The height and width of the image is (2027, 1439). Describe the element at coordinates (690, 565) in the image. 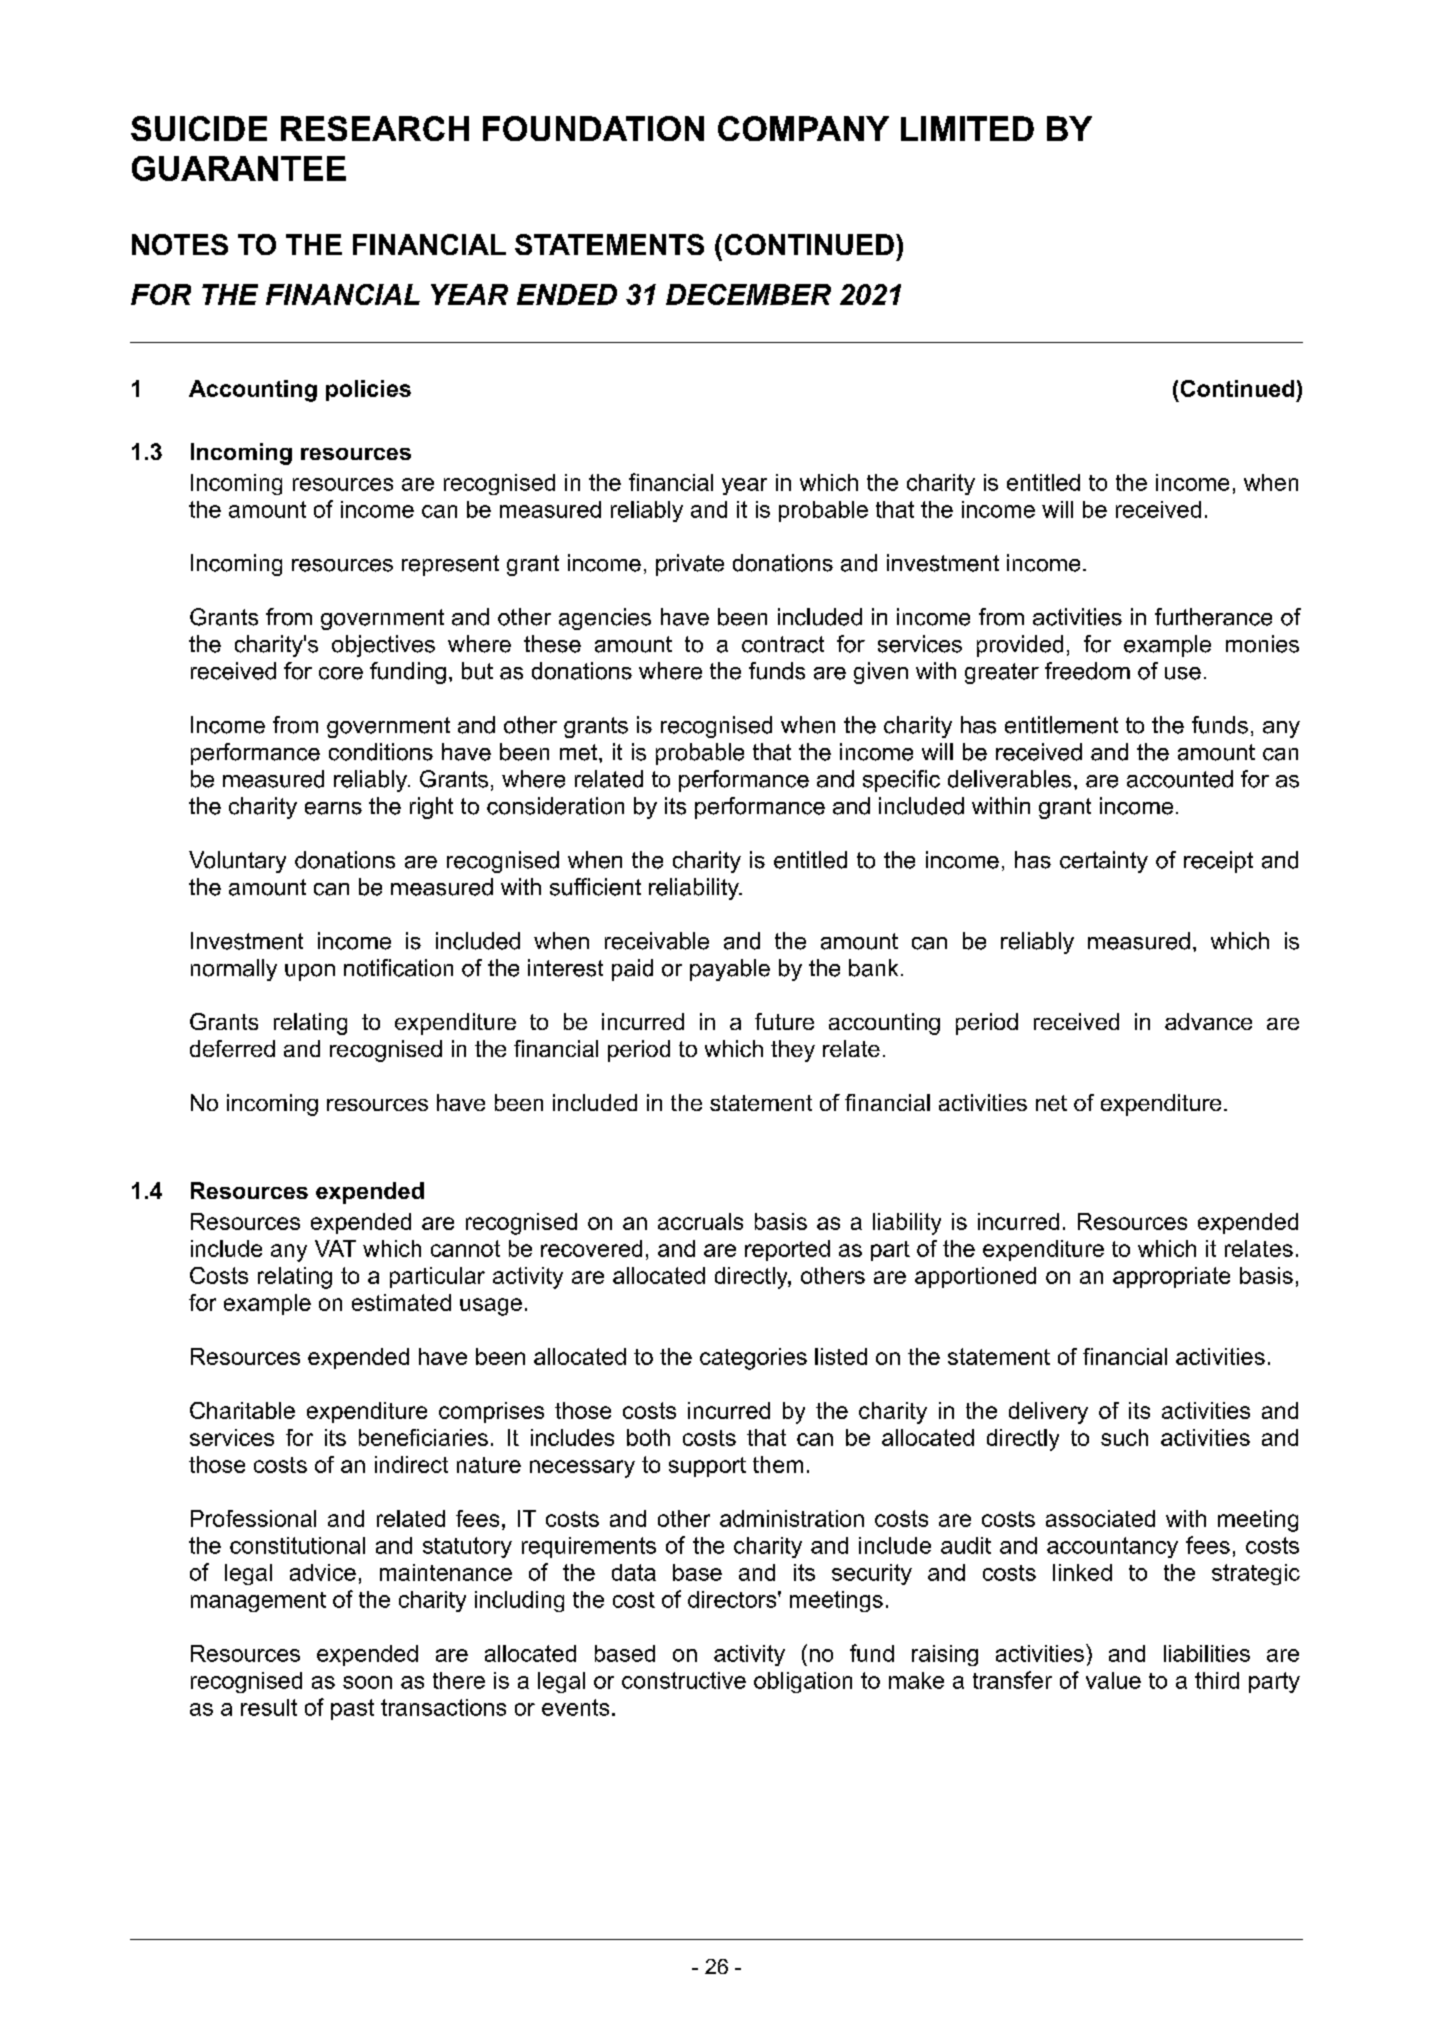

I see `private` at that location.
